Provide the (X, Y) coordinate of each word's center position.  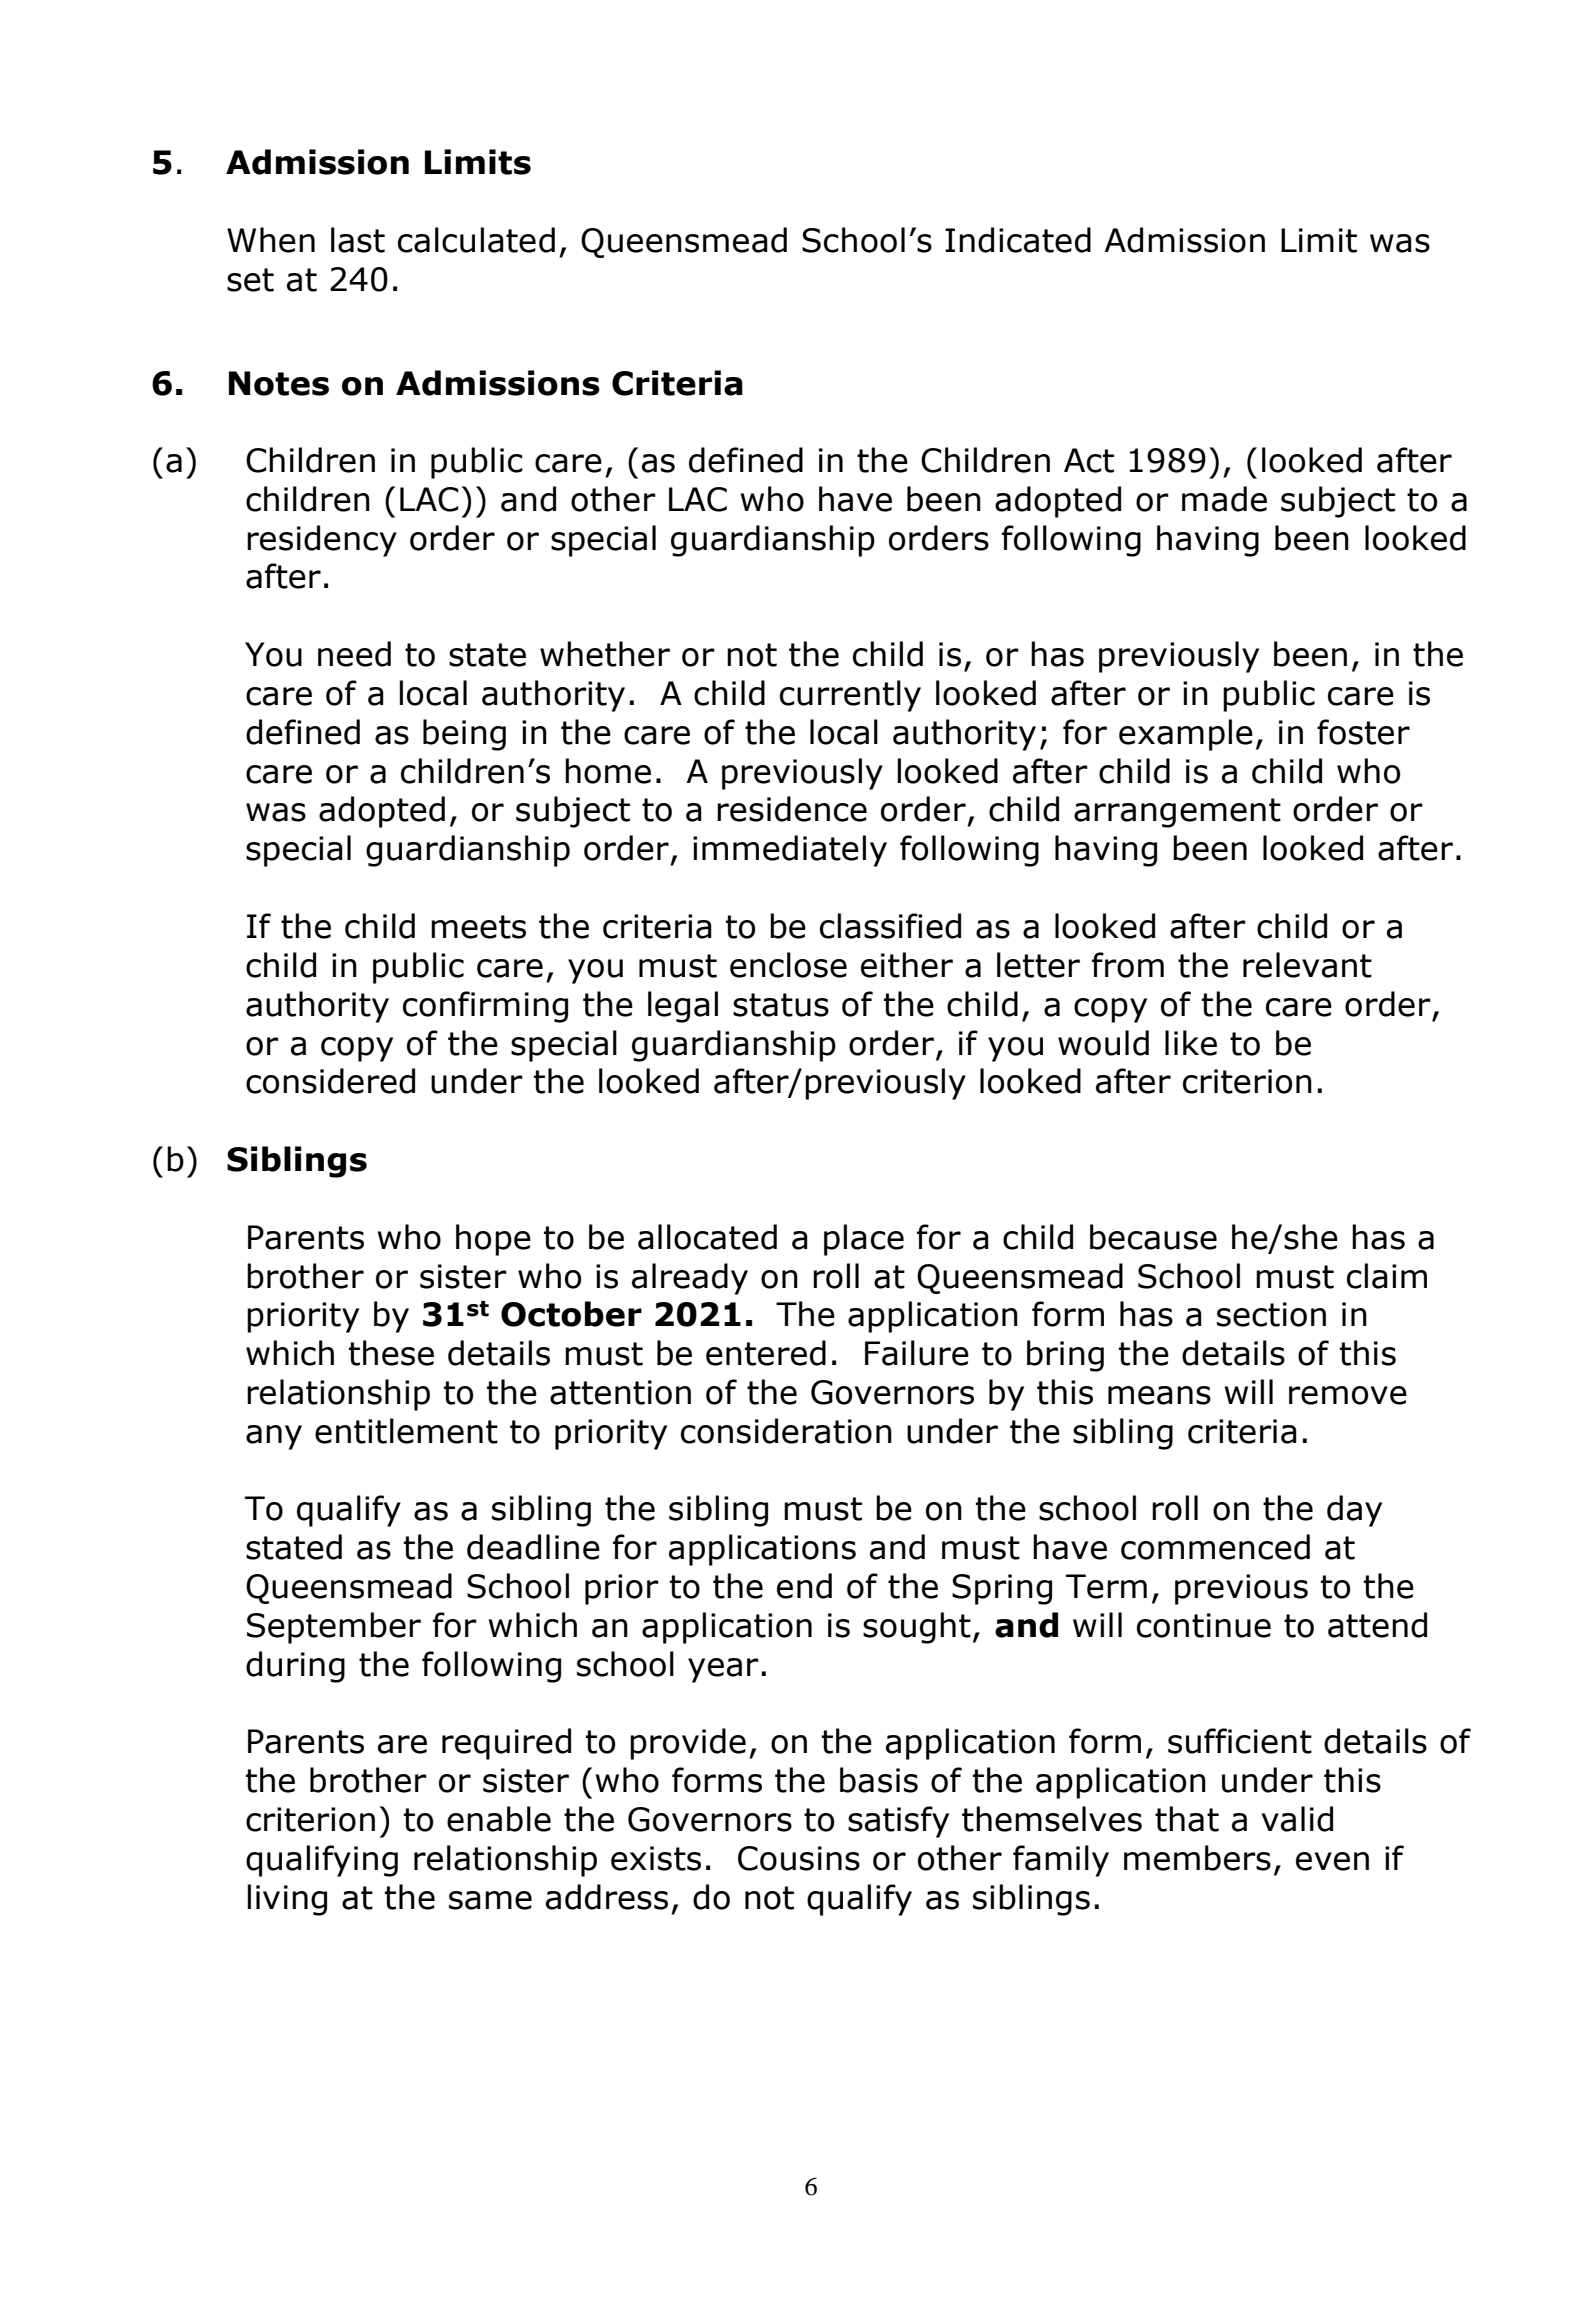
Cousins (799, 1858)
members (1197, 1858)
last (358, 240)
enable (499, 1819)
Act (1089, 460)
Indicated (1018, 240)
